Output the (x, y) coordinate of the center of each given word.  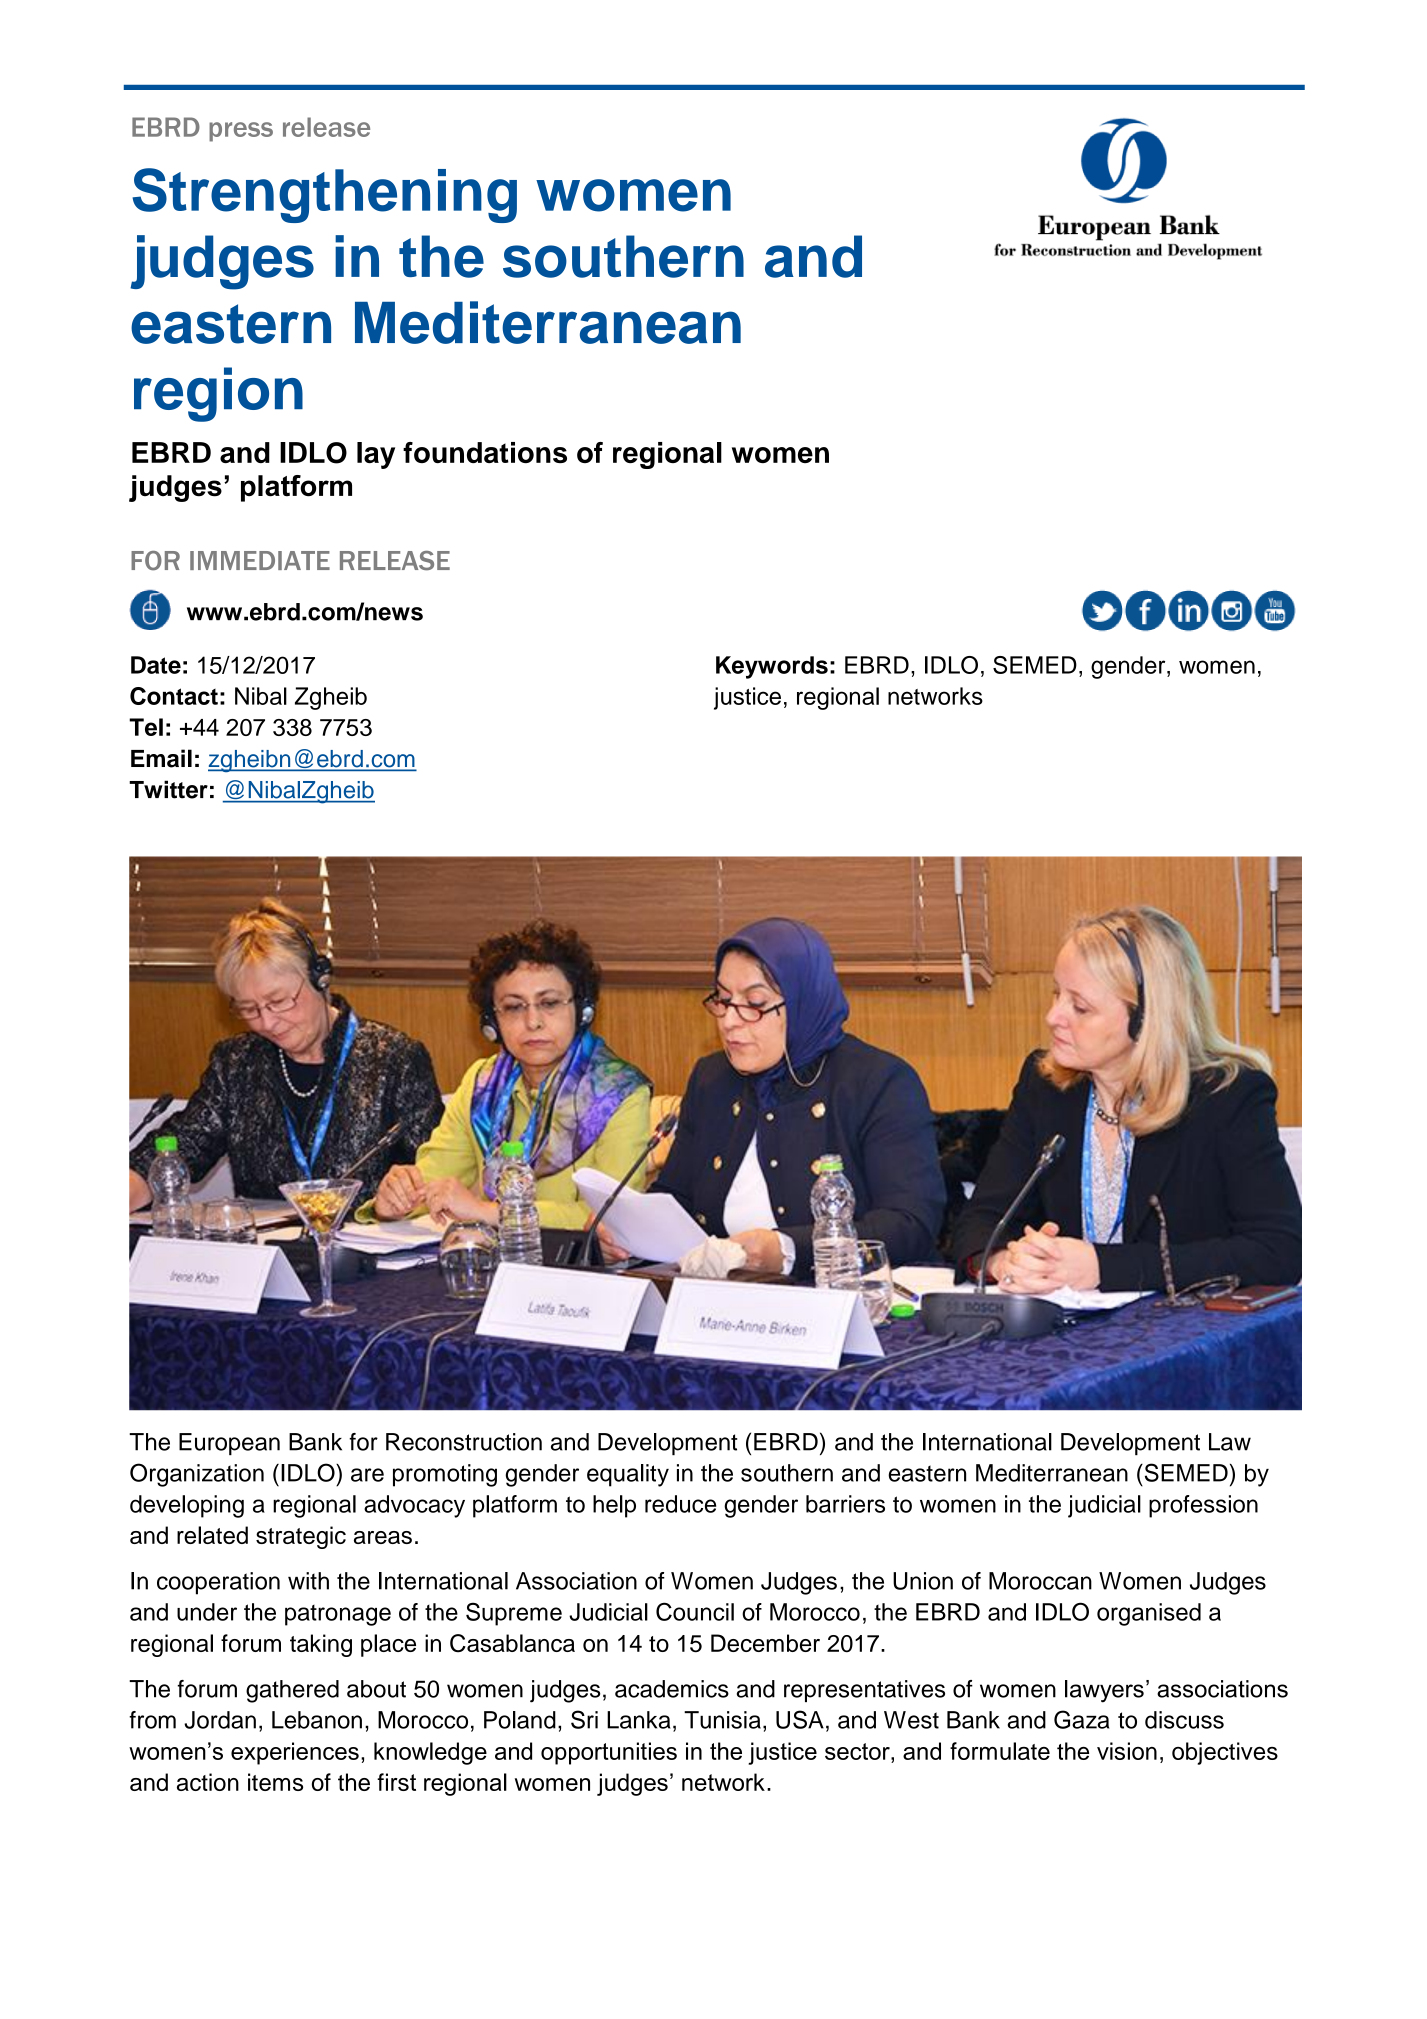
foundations (485, 452)
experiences (295, 1753)
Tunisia (722, 1720)
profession (1203, 1506)
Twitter (168, 789)
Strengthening (324, 195)
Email (161, 758)
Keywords (772, 667)
